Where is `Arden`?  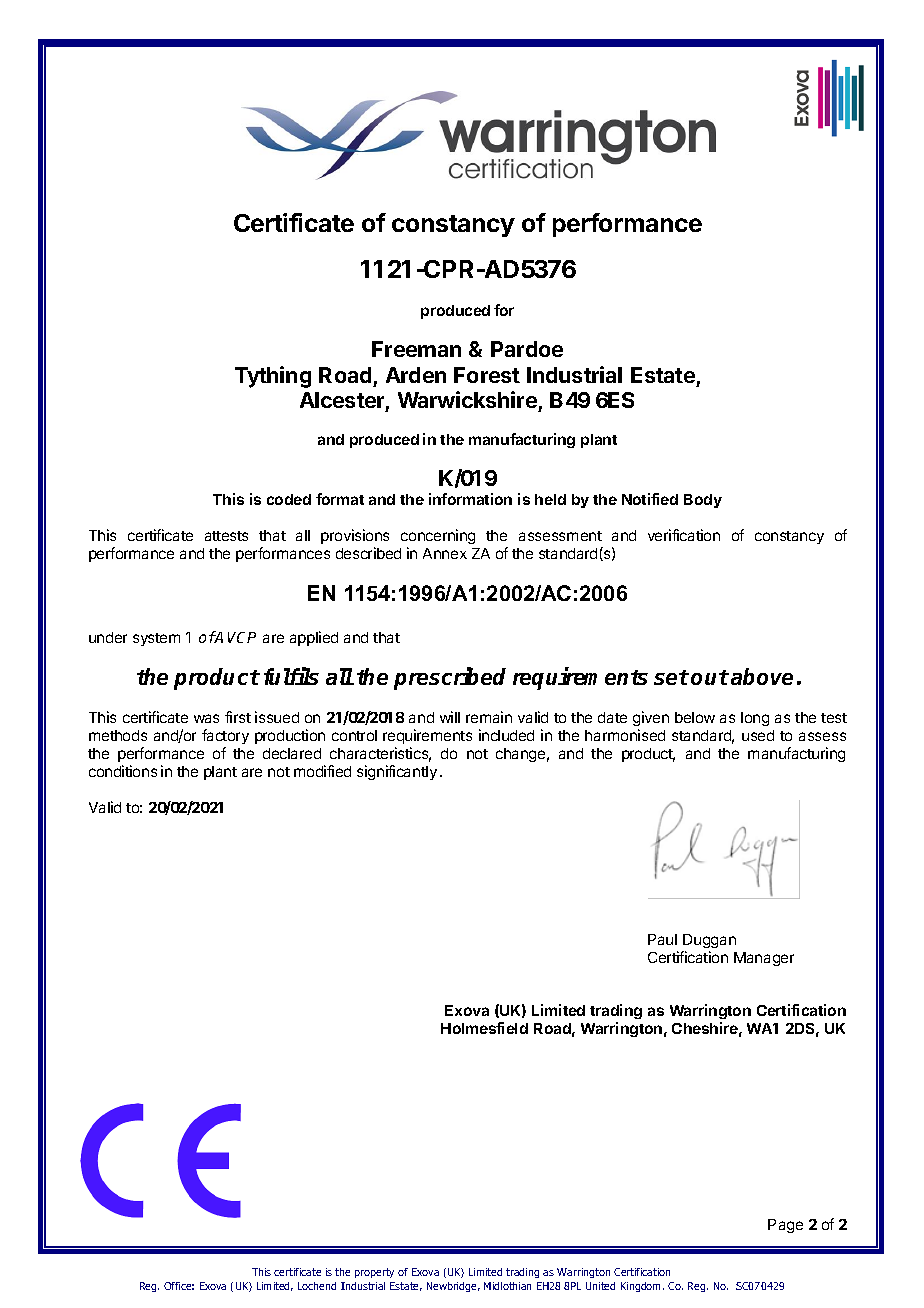 Arden is located at coordinates (416, 375).
